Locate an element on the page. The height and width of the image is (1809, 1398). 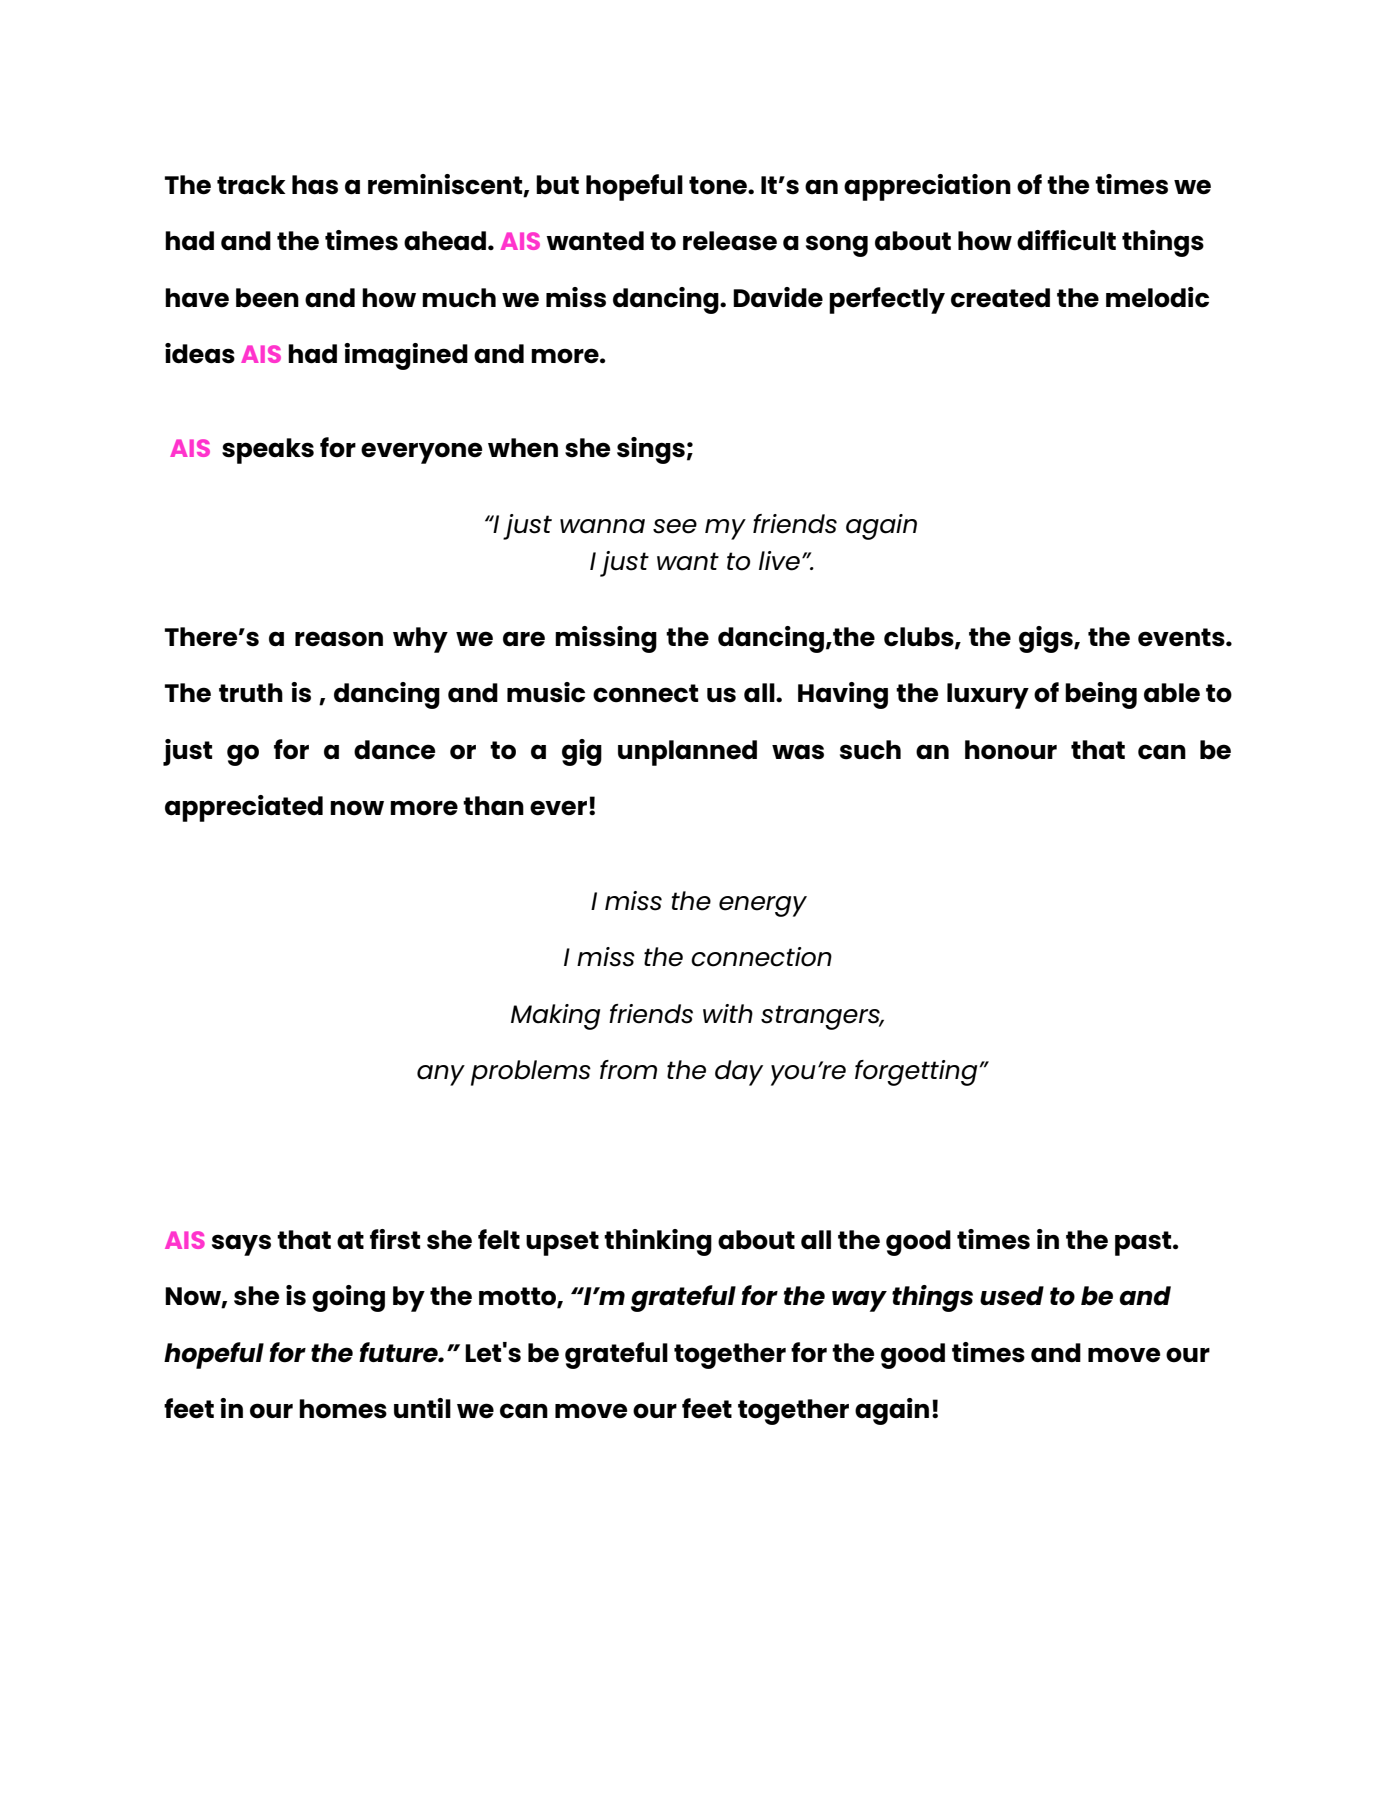
release is located at coordinates (730, 241).
